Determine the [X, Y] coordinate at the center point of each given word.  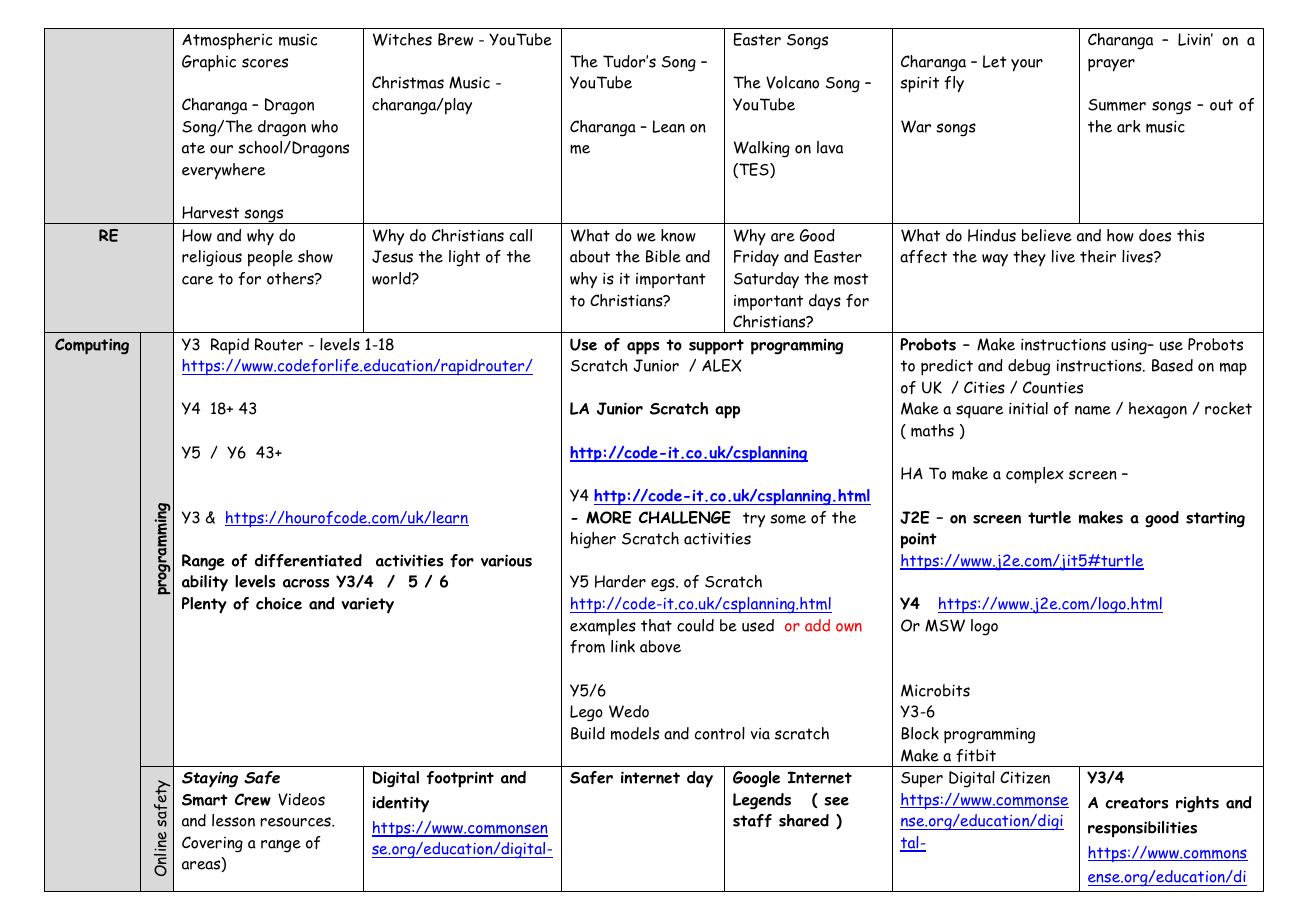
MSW [945, 625]
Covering [212, 844]
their [1098, 256]
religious [212, 258]
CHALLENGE [685, 517]
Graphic [209, 63]
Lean [668, 126]
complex [1035, 475]
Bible [663, 256]
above [660, 646]
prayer [1111, 65]
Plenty [204, 605]
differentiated [308, 560]
